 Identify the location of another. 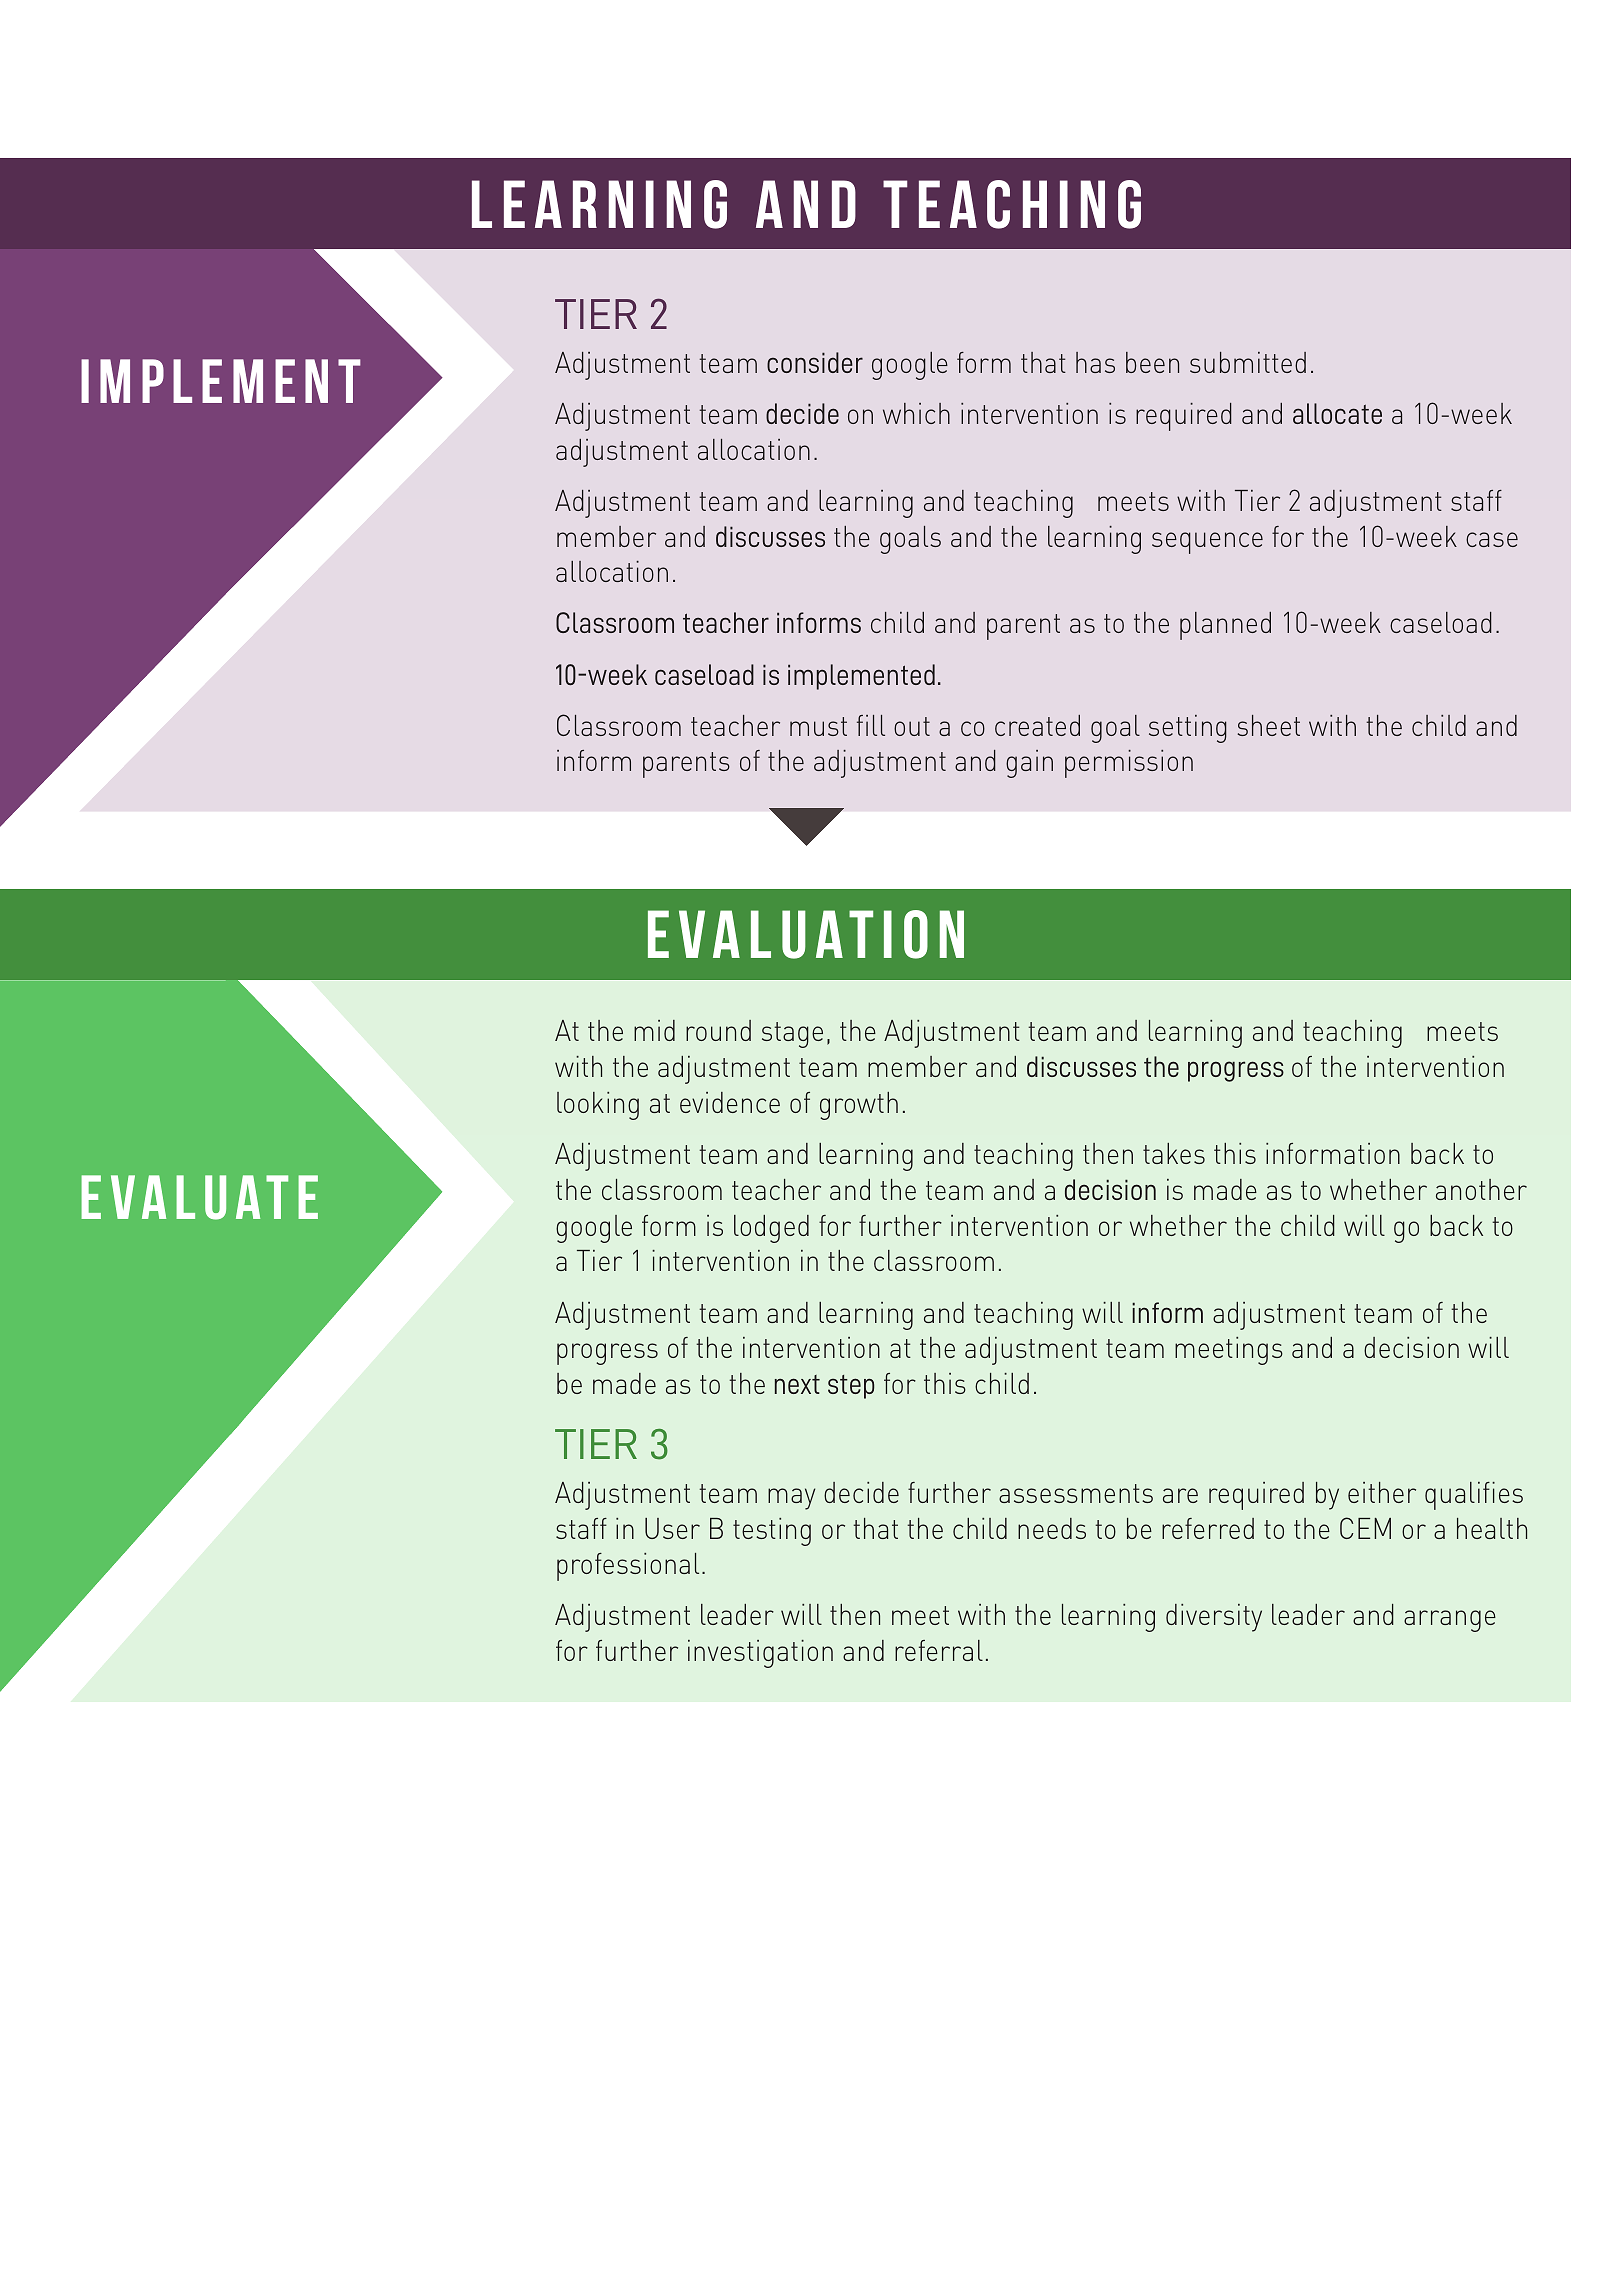
(1481, 1189).
